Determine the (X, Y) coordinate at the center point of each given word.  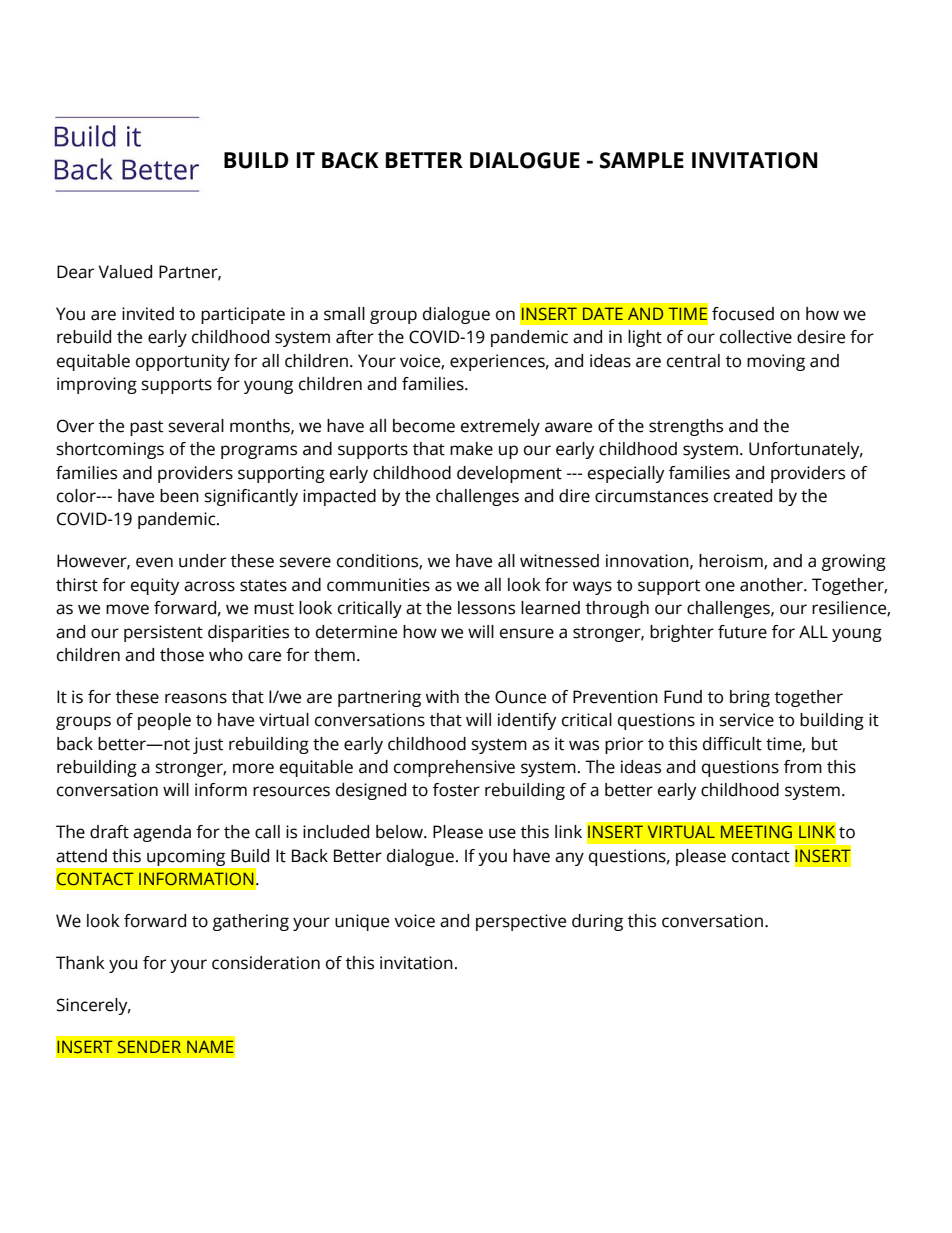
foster (456, 790)
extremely (500, 427)
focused (743, 314)
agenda (162, 833)
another (772, 585)
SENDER (149, 1046)
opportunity (183, 362)
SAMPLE (642, 160)
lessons (486, 608)
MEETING (756, 831)
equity (155, 586)
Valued (125, 272)
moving (776, 362)
